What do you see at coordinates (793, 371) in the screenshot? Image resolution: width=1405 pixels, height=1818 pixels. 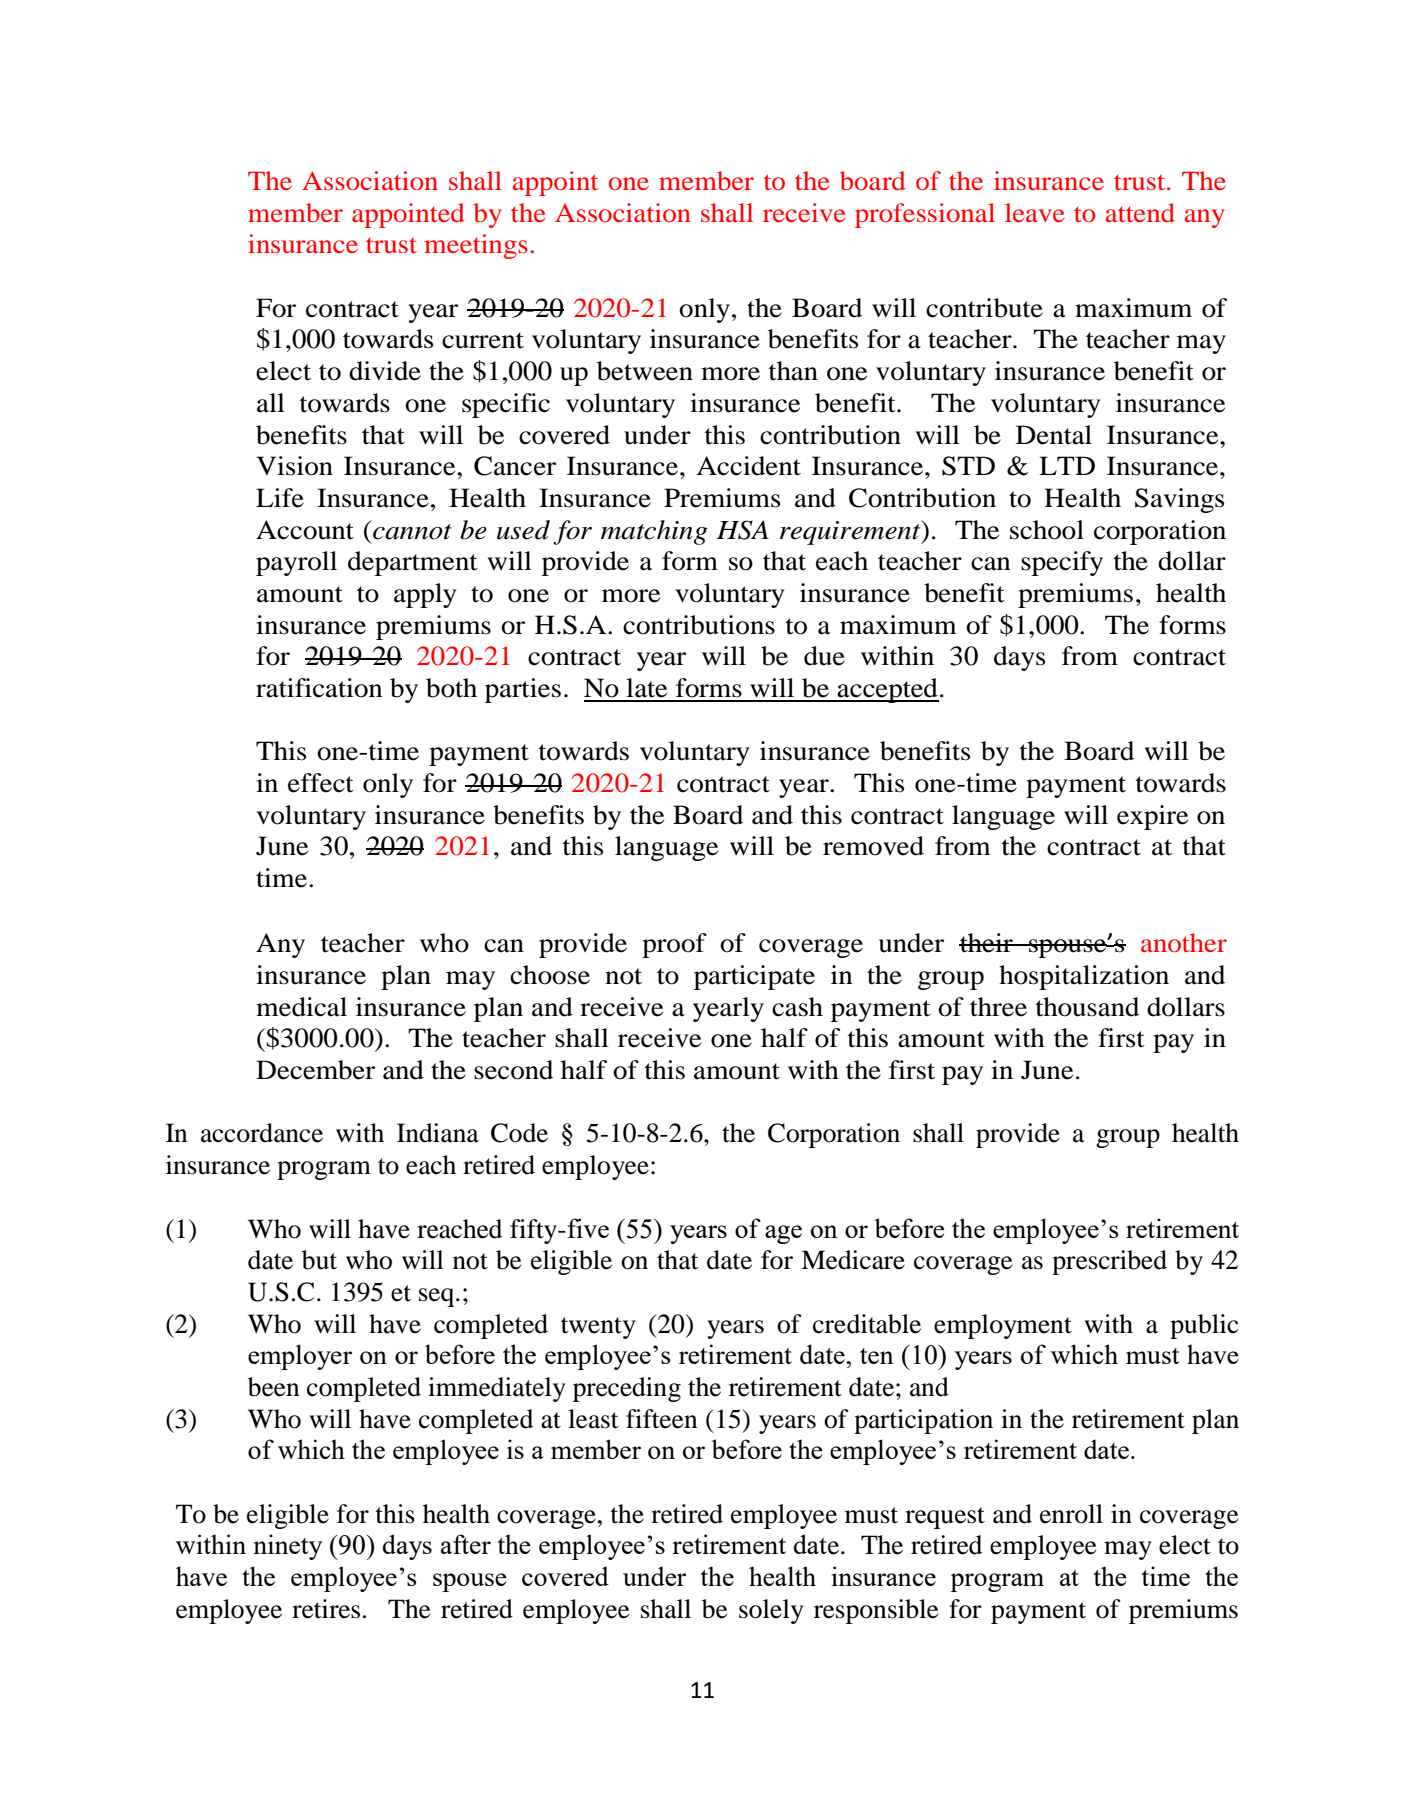 I see `than` at bounding box center [793, 371].
